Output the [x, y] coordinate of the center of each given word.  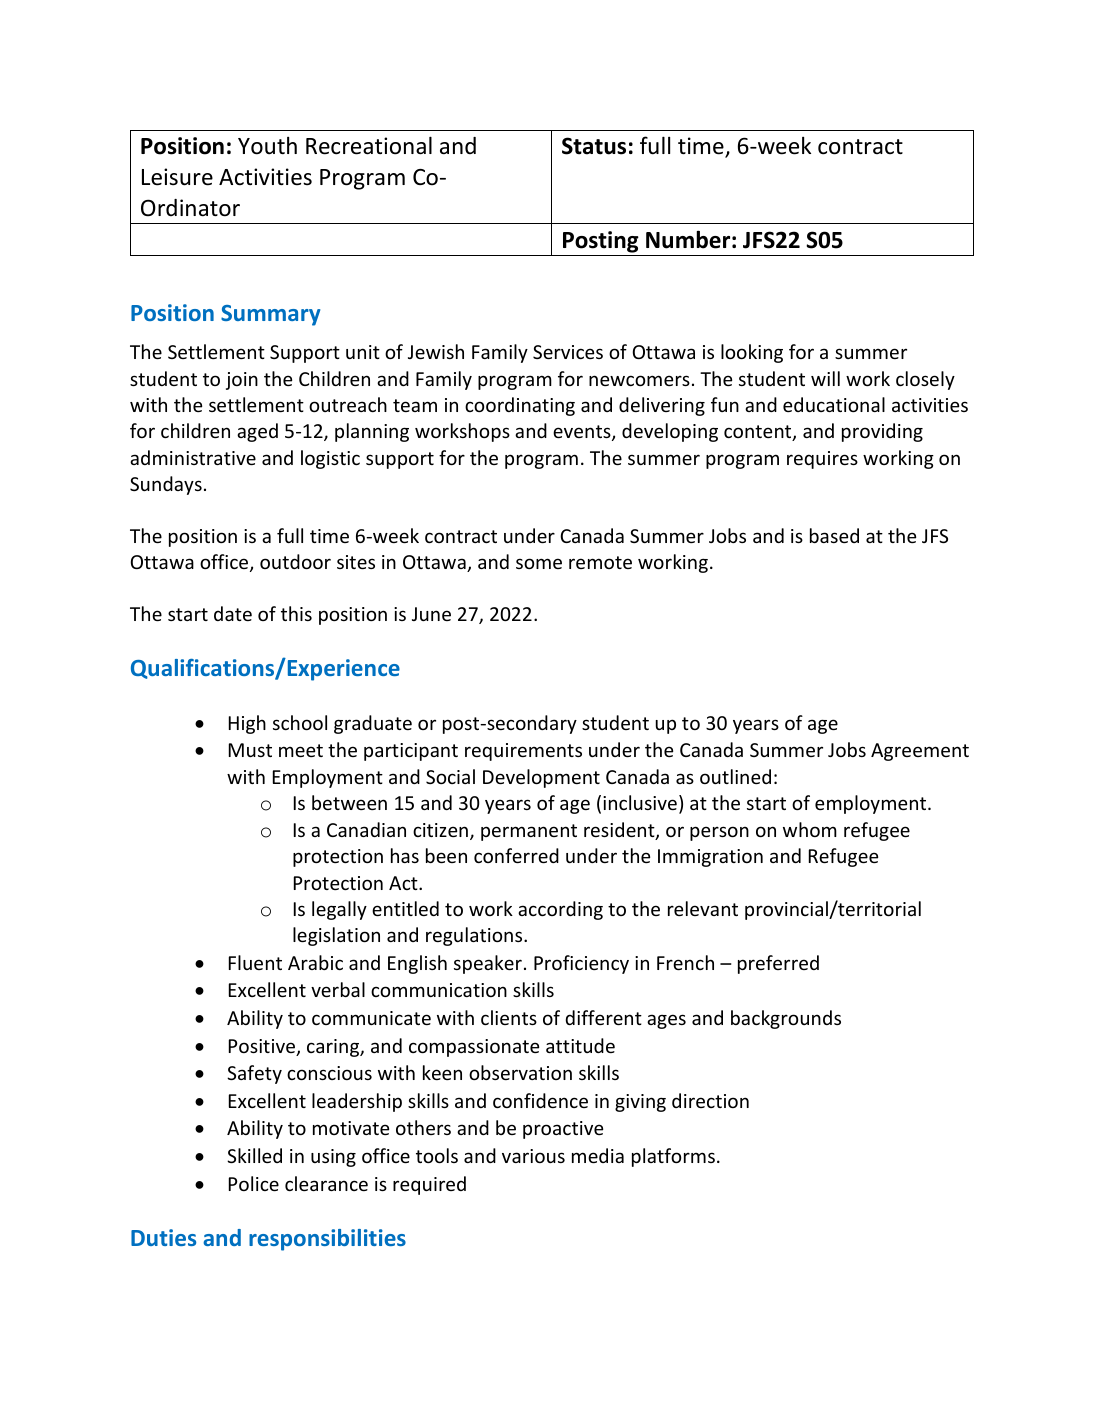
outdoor [295, 561]
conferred [516, 855]
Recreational [369, 145]
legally [339, 910]
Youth [267, 146]
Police [254, 1183]
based [834, 535]
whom [810, 829]
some [539, 563]
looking [752, 353]
